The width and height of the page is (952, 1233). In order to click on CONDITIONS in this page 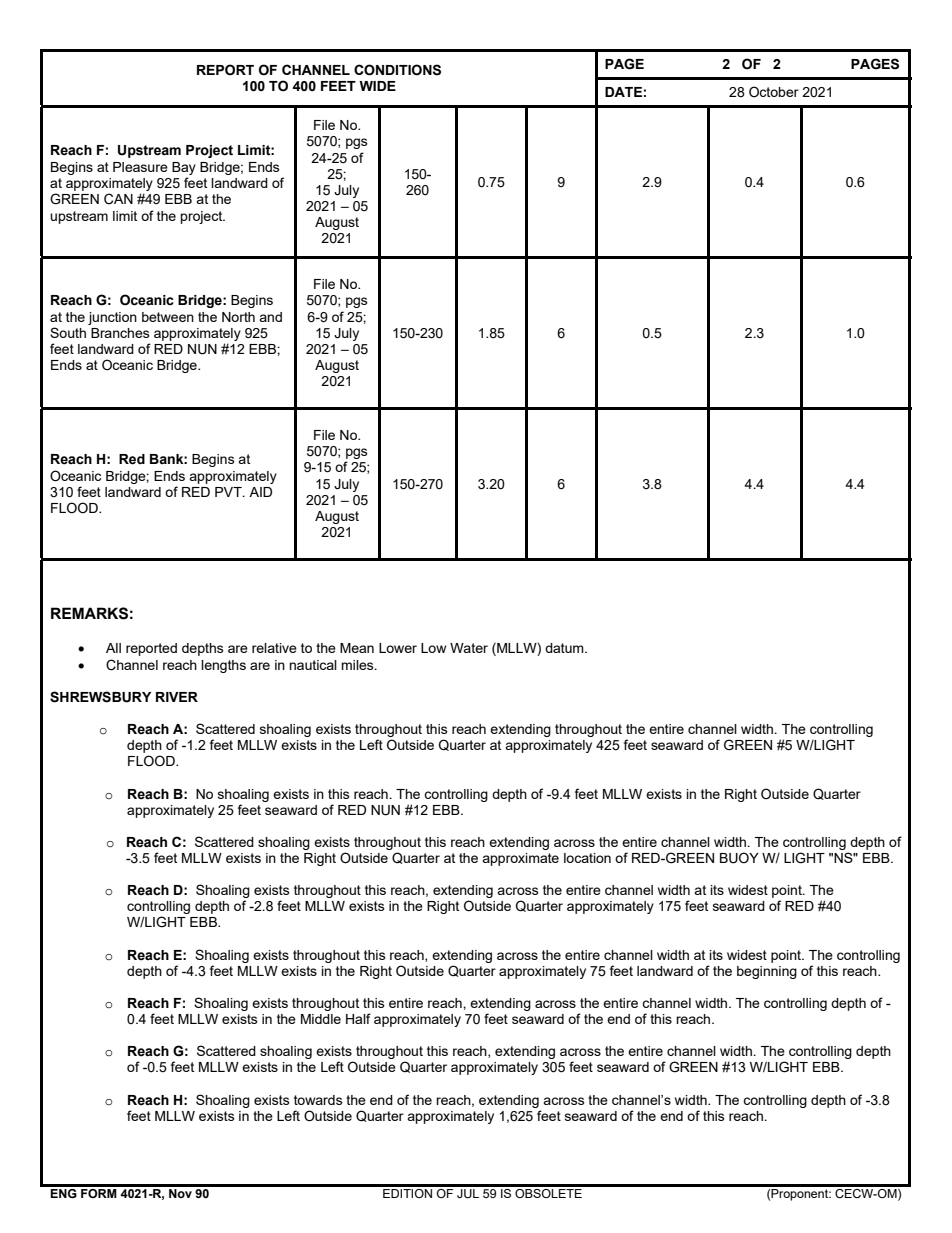, I will do `click(397, 70)`.
